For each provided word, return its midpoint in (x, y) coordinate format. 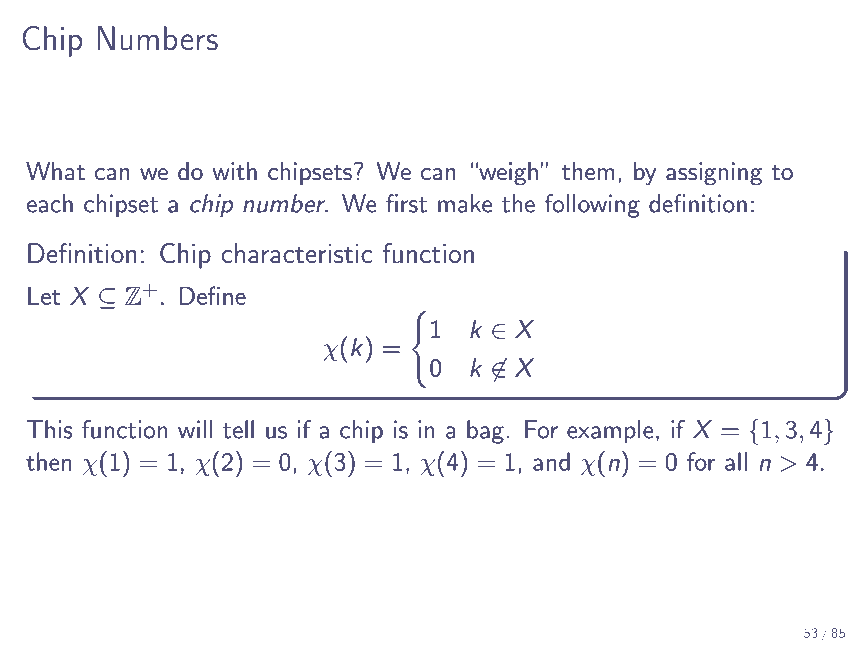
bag (485, 432)
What (55, 171)
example (610, 432)
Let (44, 295)
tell (238, 429)
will (195, 429)
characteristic (297, 253)
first (406, 203)
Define (213, 295)
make (465, 203)
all (736, 461)
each (50, 203)
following (592, 206)
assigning (714, 174)
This (50, 429)
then (49, 461)
